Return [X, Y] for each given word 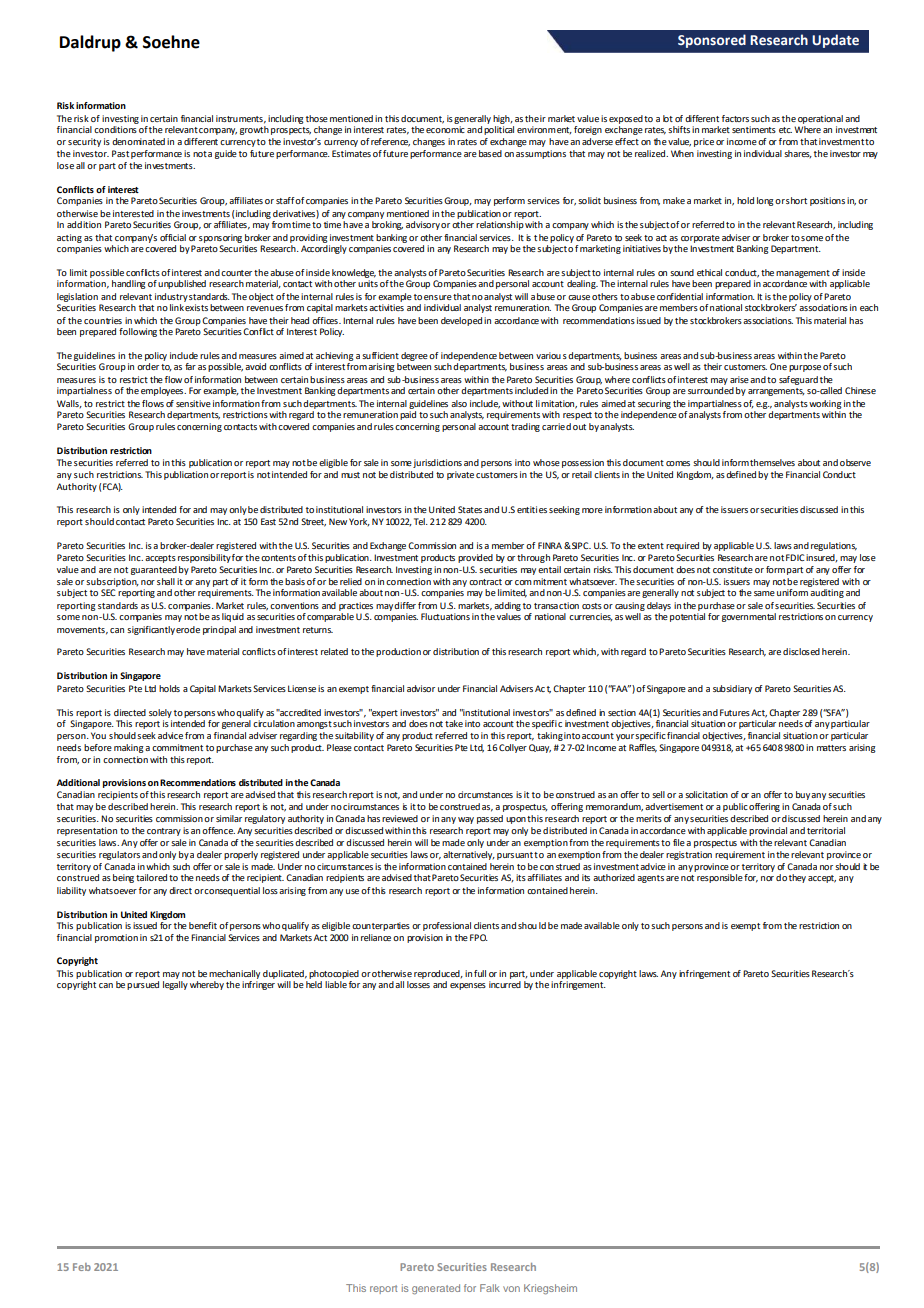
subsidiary [732, 689]
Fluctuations [445, 616]
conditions [115, 129]
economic [445, 129]
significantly [151, 630]
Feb [82, 1267]
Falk [490, 1288]
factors [735, 118]
